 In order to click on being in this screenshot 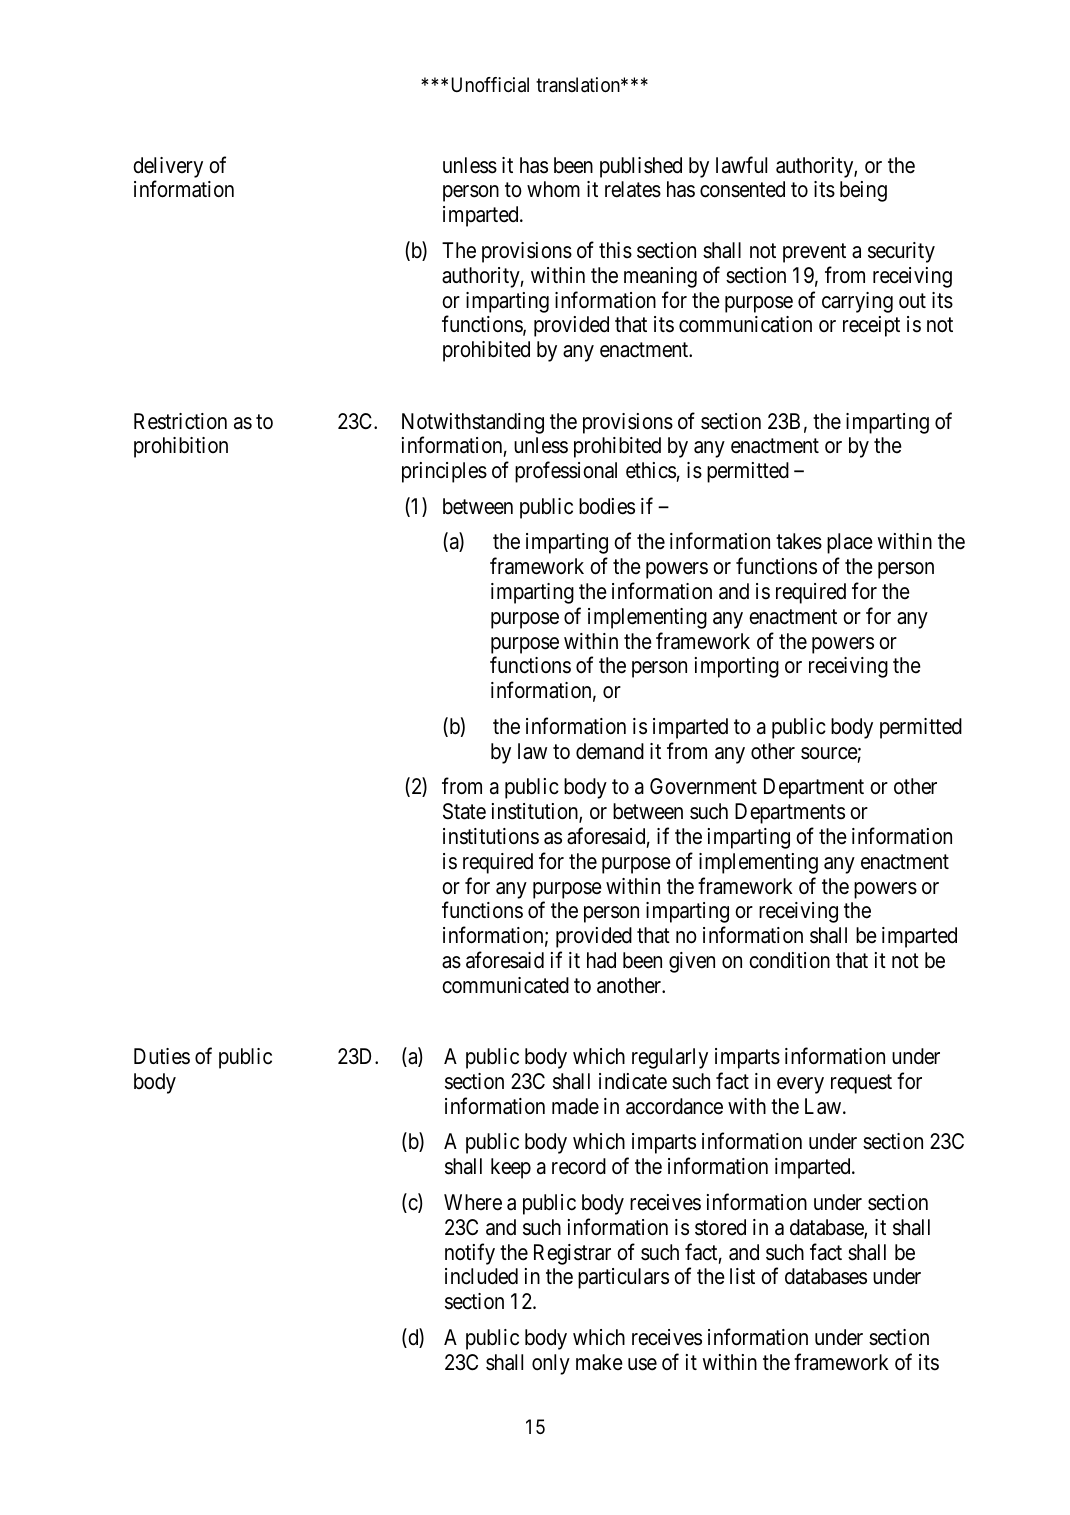, I will do `click(863, 191)`.
